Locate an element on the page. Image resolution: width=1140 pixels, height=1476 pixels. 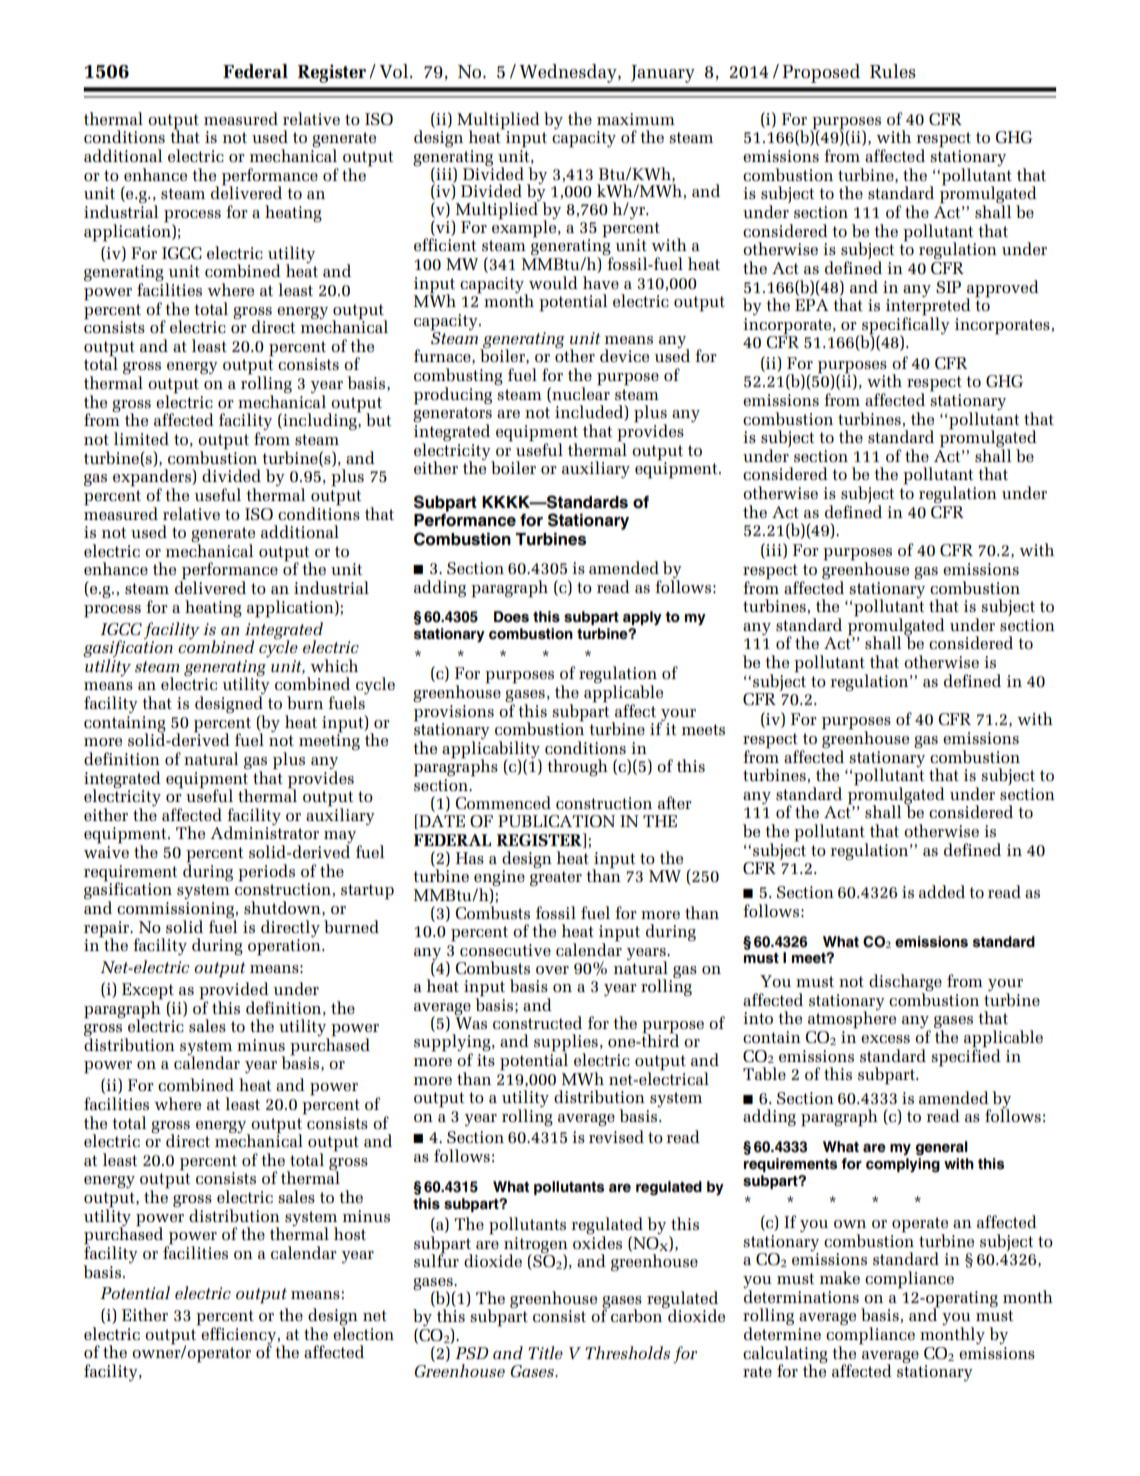
Rules is located at coordinates (893, 71).
